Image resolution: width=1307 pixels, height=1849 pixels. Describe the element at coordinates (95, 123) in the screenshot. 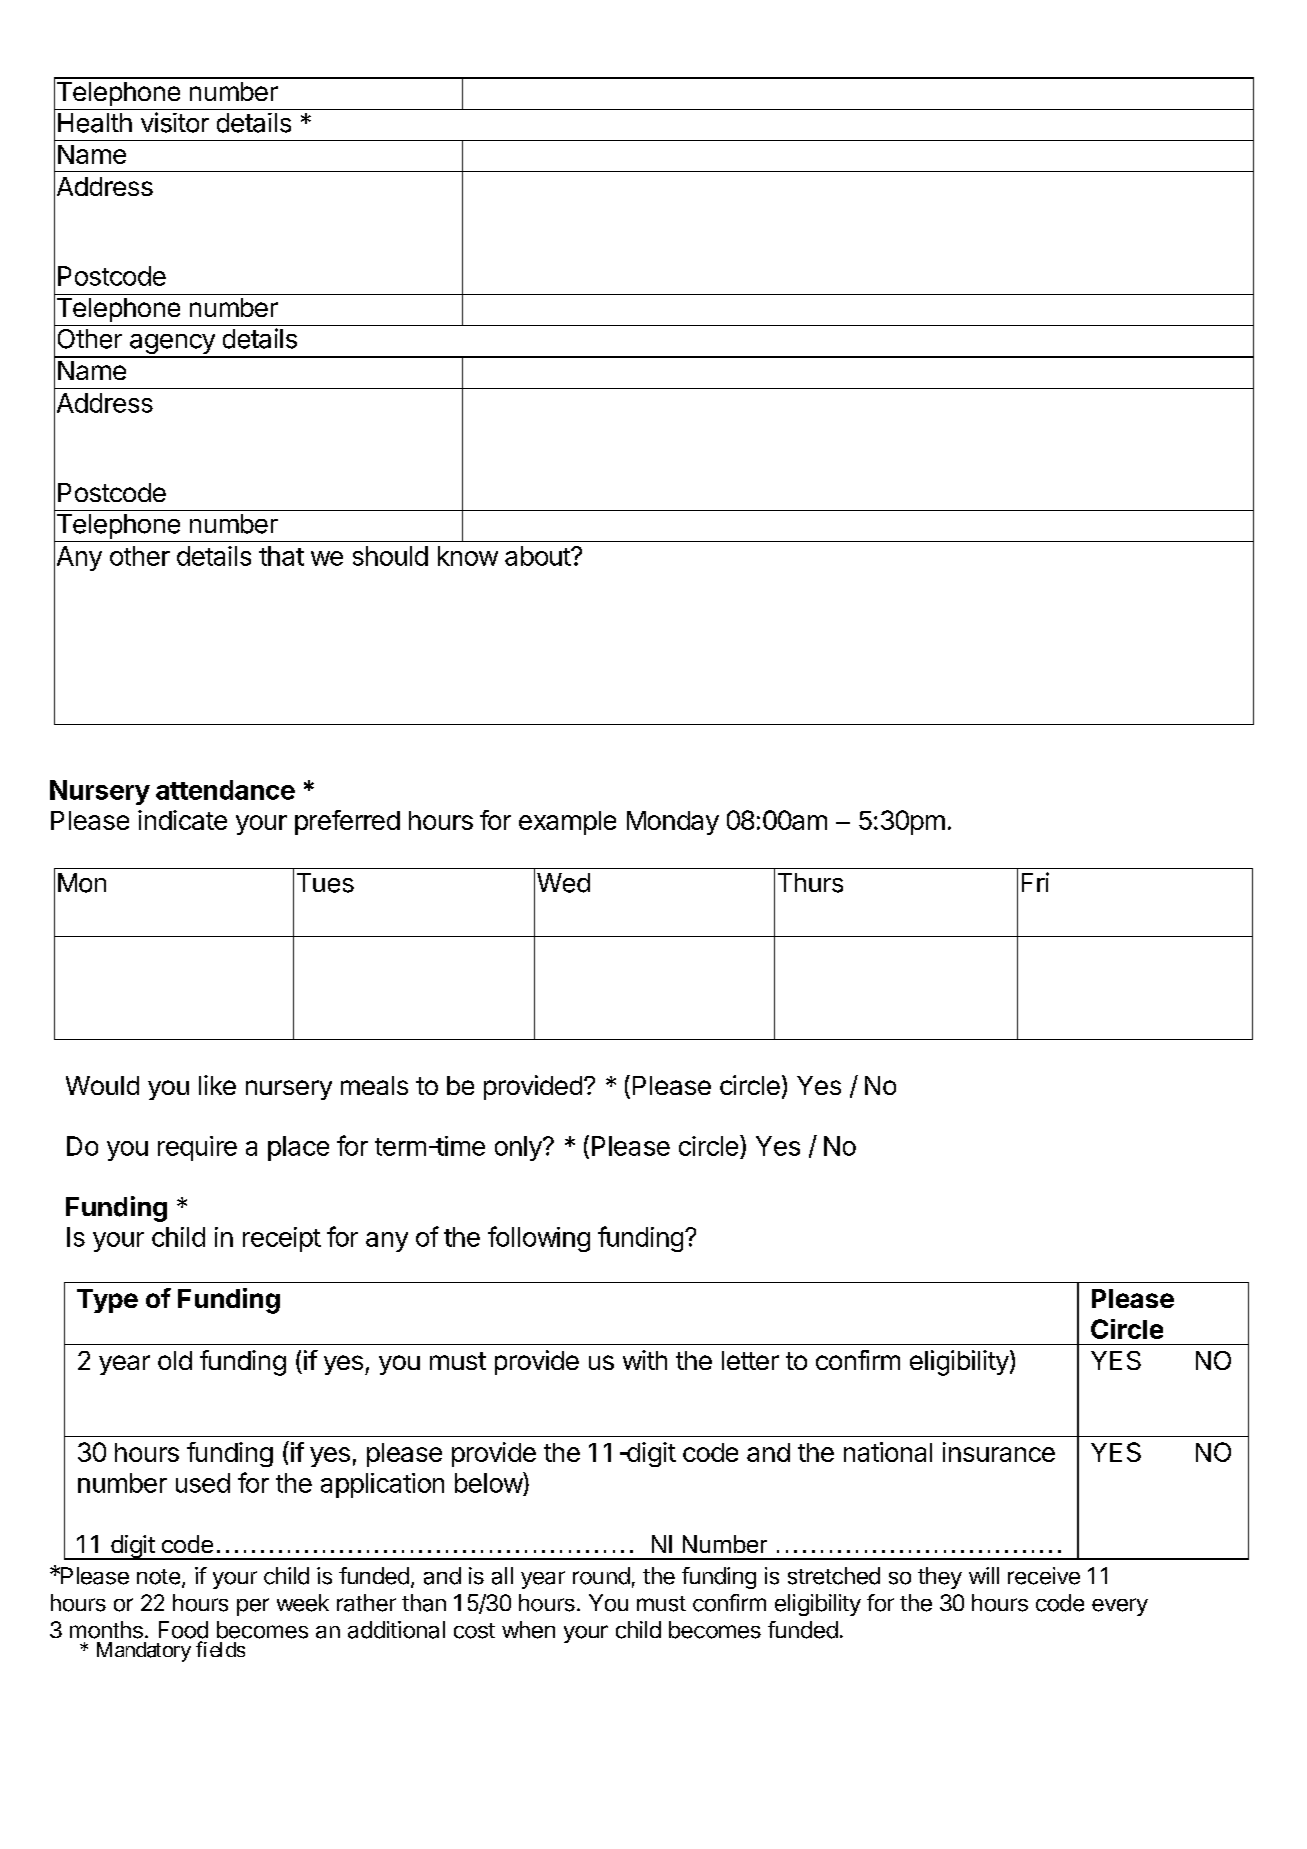

I see `Health` at that location.
